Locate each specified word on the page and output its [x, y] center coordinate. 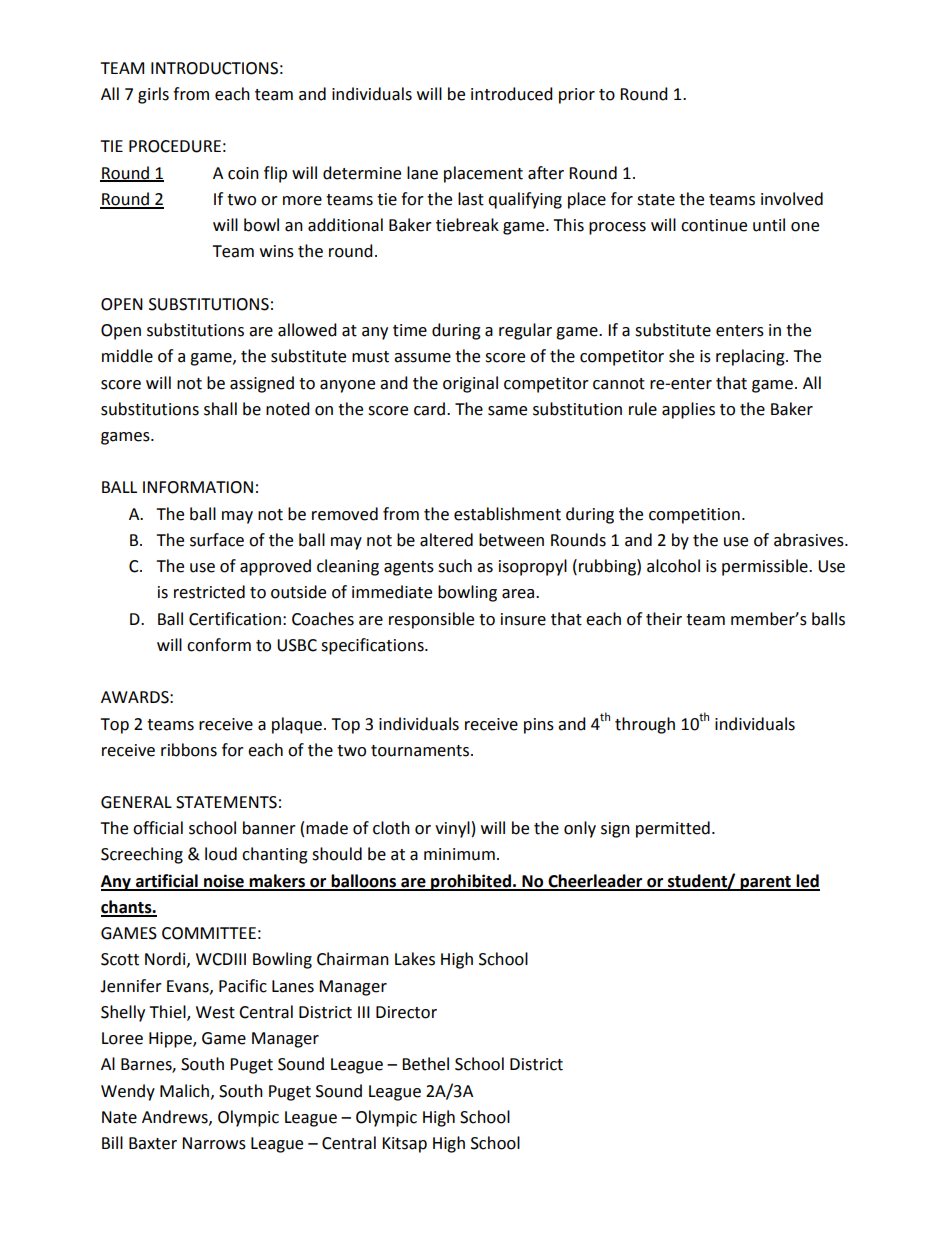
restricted [209, 592]
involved [792, 199]
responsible [431, 620]
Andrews [176, 1117]
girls [153, 95]
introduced [512, 94]
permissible [766, 567]
